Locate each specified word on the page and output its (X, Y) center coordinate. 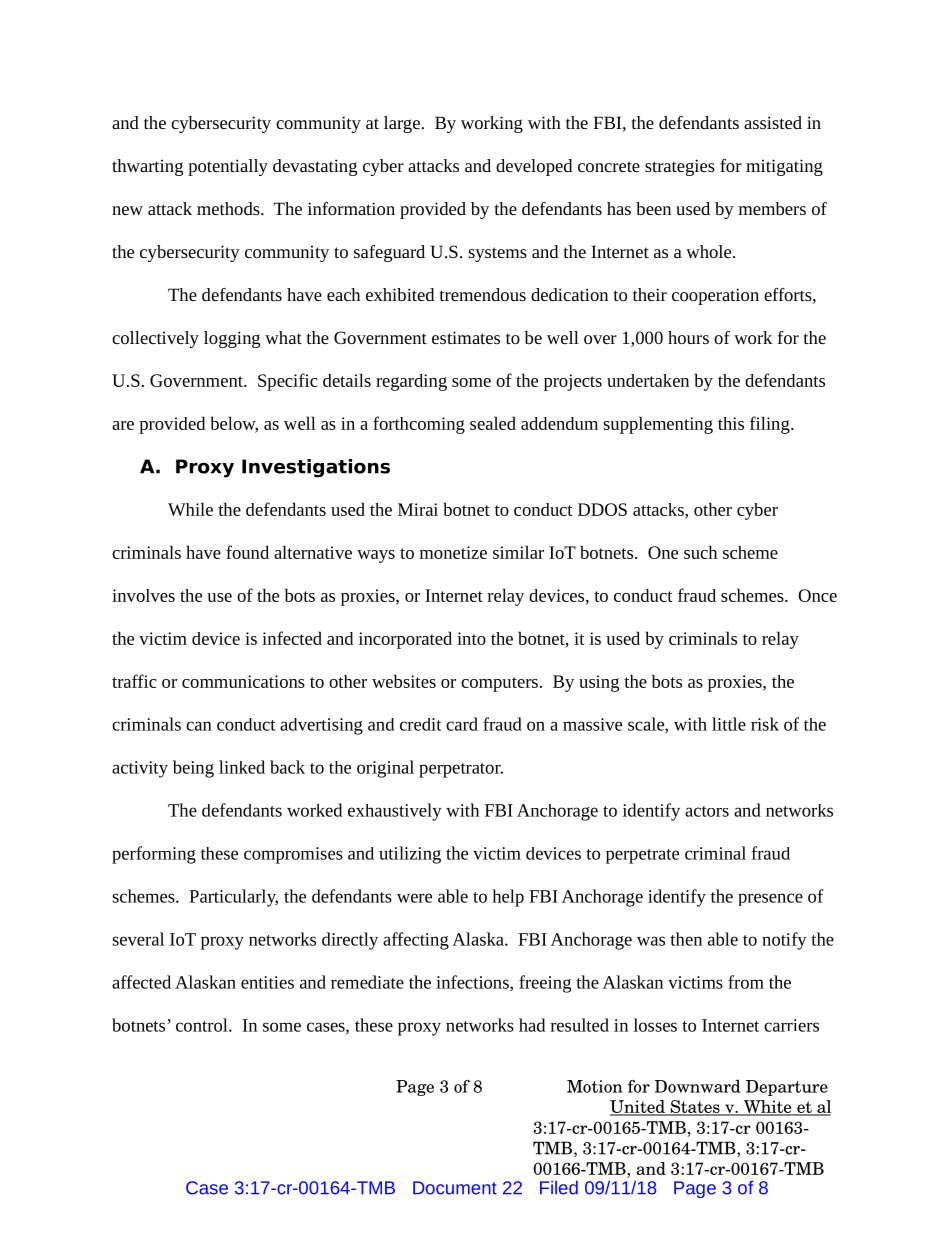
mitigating (784, 167)
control (203, 1025)
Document (455, 1188)
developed (534, 167)
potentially (228, 167)
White (768, 1108)
